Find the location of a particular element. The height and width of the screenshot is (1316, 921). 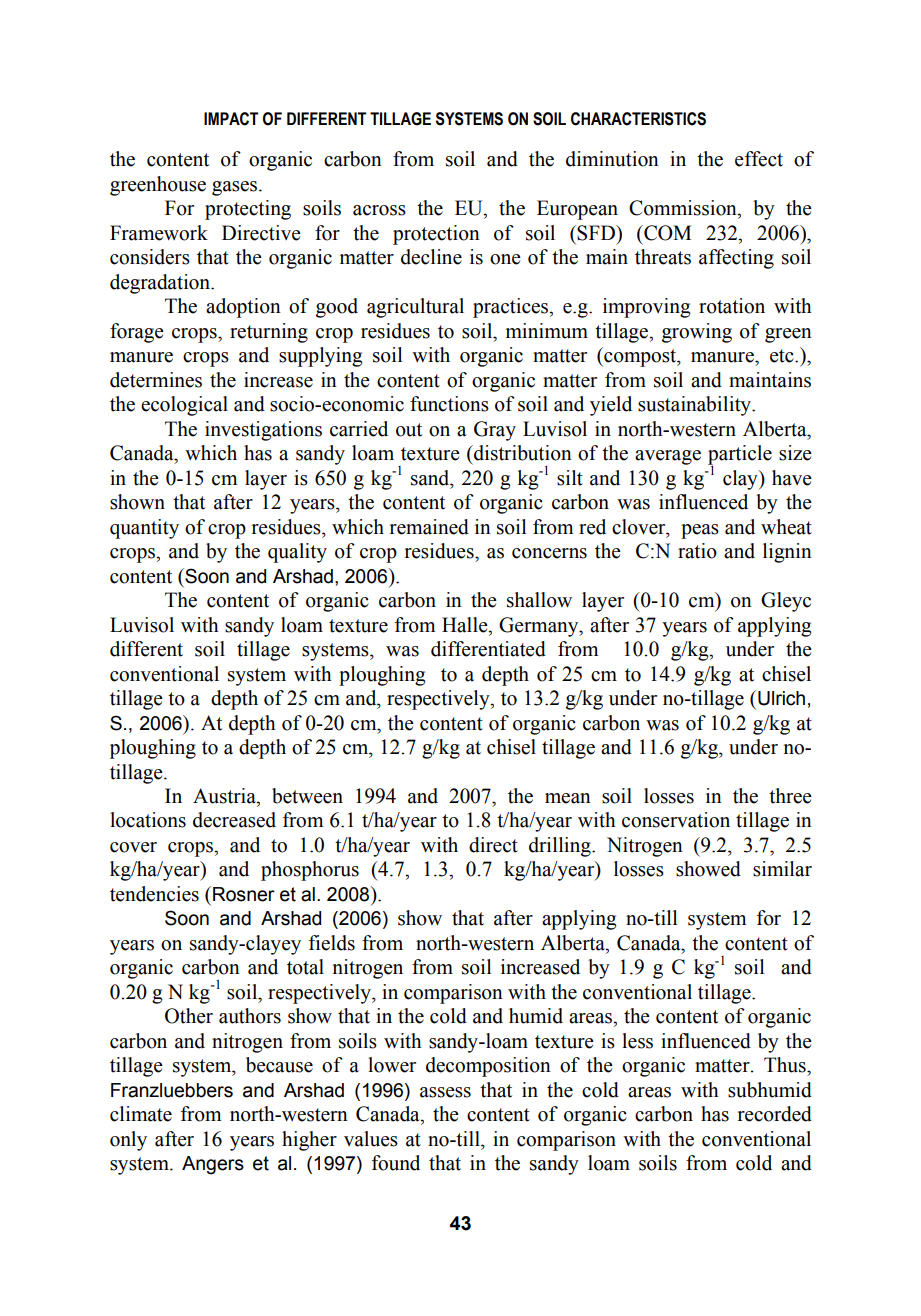

protection is located at coordinates (436, 235).
